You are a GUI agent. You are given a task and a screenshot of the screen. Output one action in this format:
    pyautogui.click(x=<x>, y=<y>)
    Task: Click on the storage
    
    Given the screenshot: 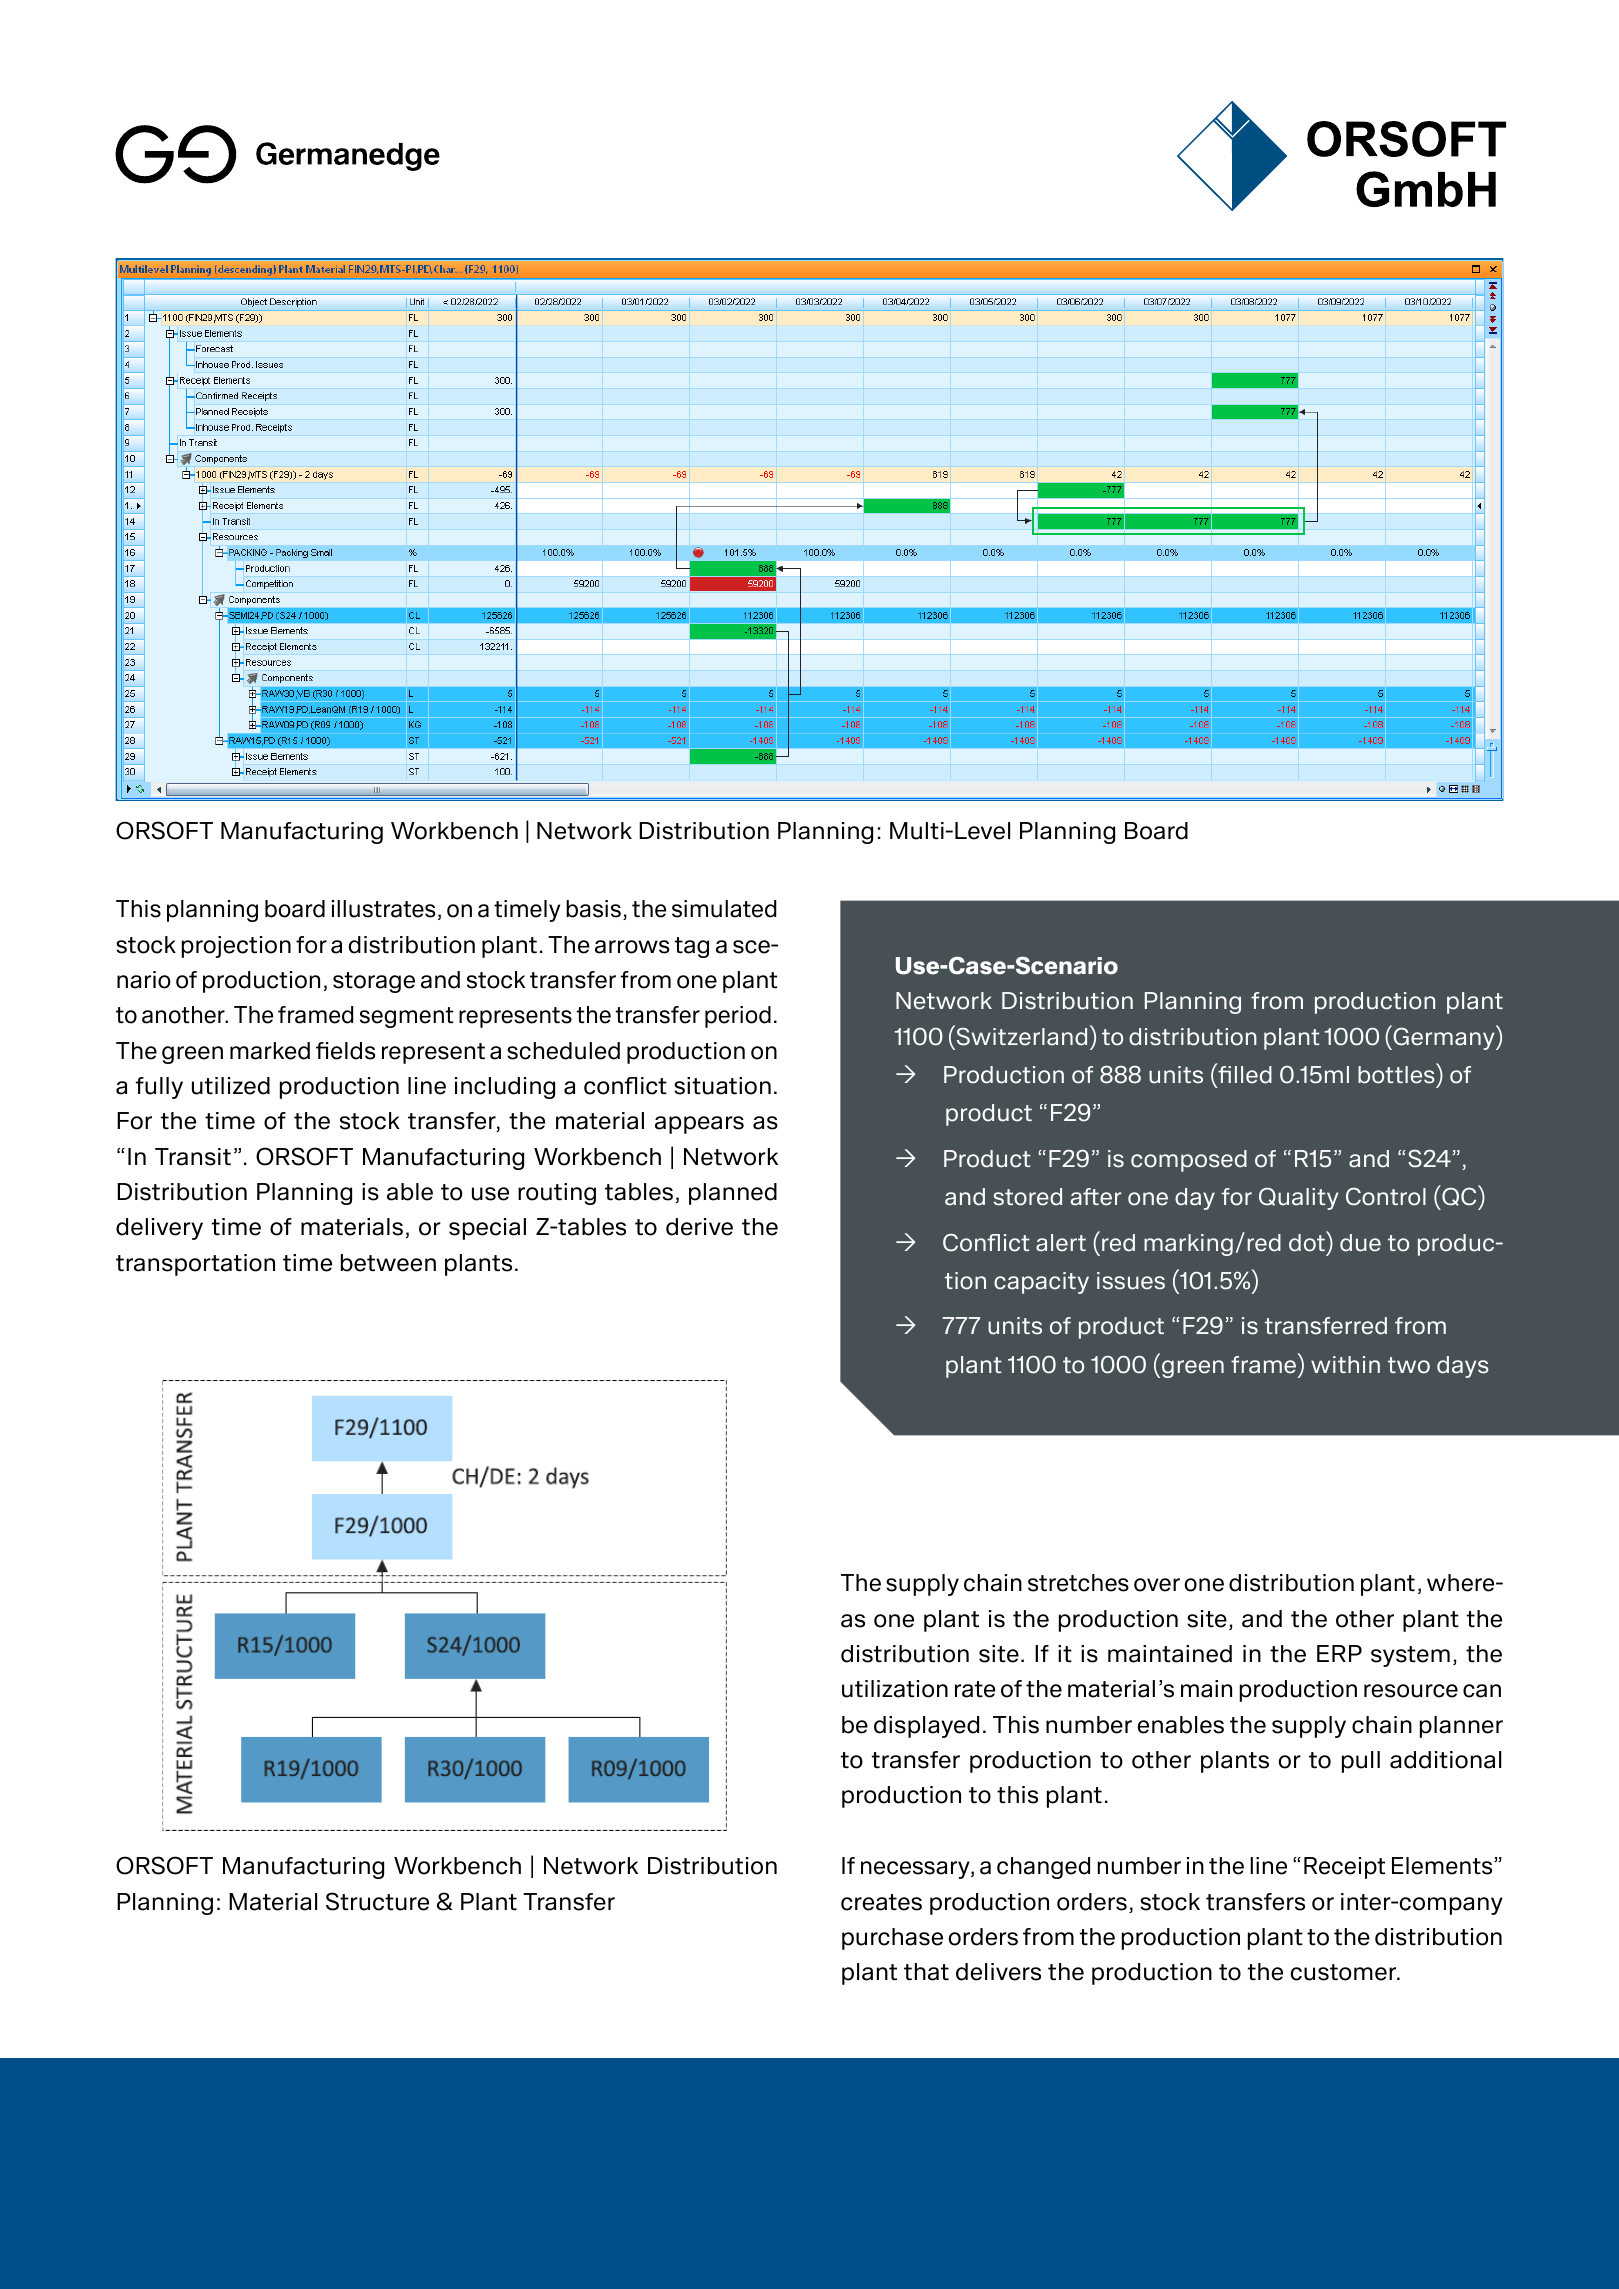 What is the action you would take?
    pyautogui.click(x=374, y=982)
